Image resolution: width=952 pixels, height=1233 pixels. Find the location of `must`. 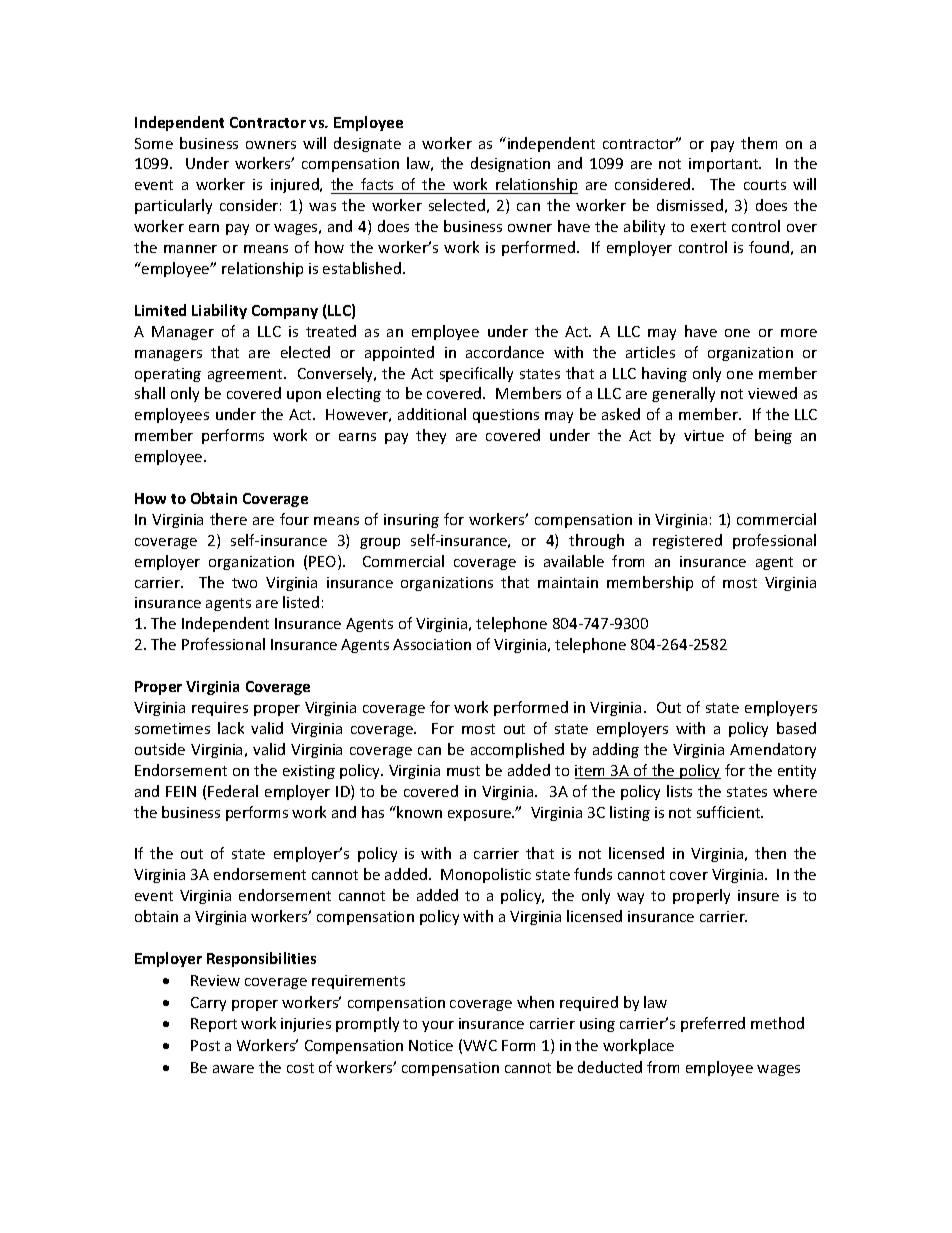

must is located at coordinates (463, 771).
